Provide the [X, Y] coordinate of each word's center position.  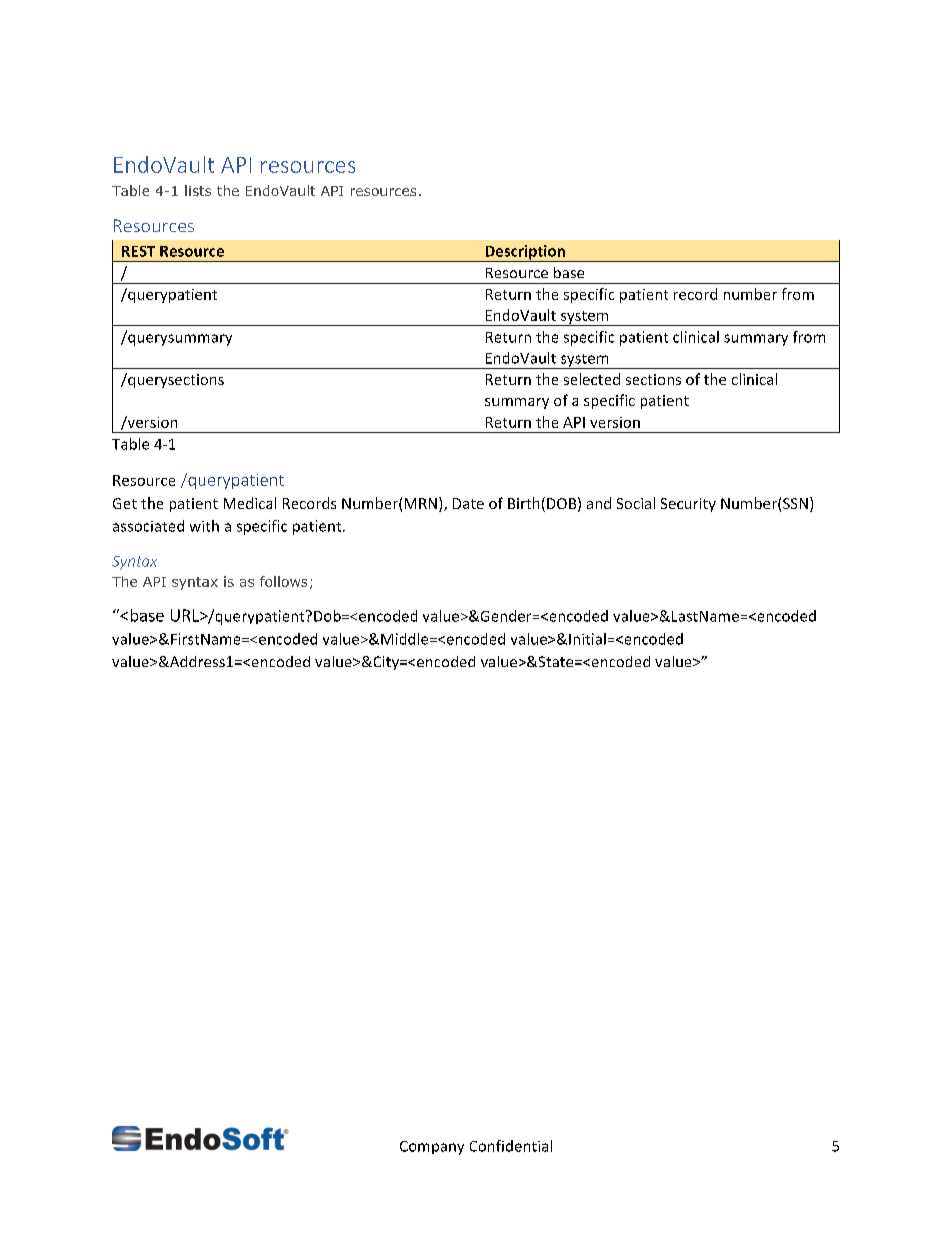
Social [636, 503]
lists [198, 190]
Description [525, 253]
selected [592, 379]
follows [283, 581]
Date [468, 503]
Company [432, 1148]
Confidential [511, 1146]
